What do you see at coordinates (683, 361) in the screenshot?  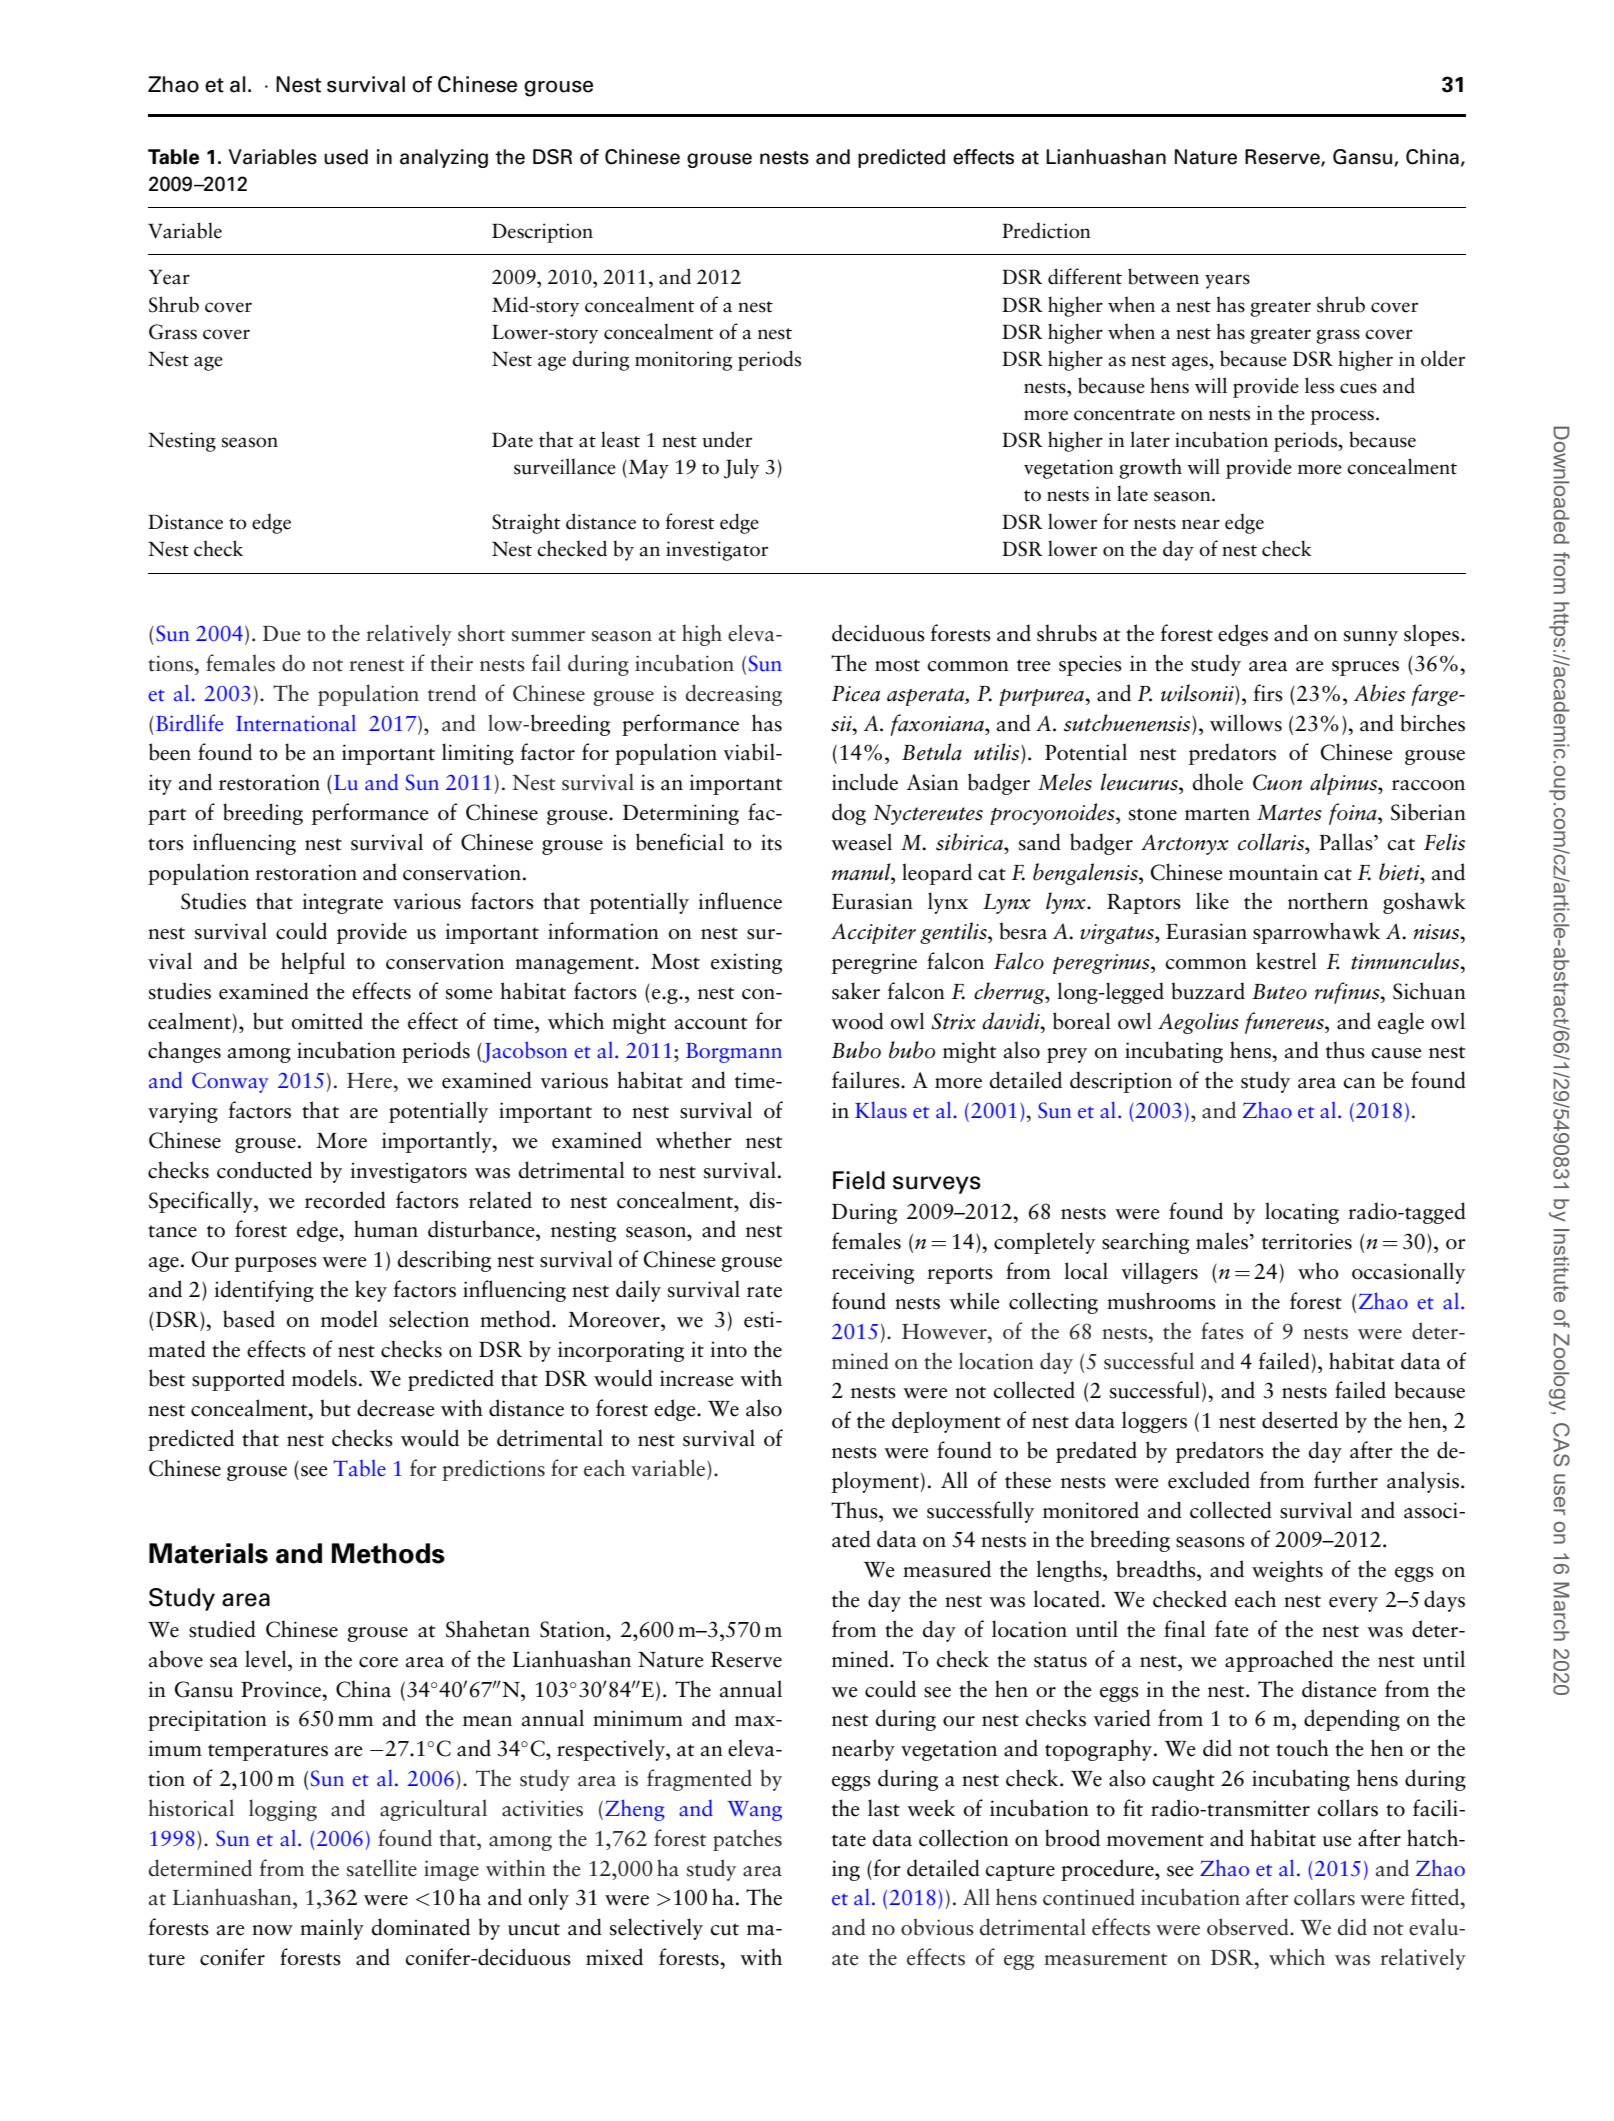 I see `monitoring` at bounding box center [683, 361].
